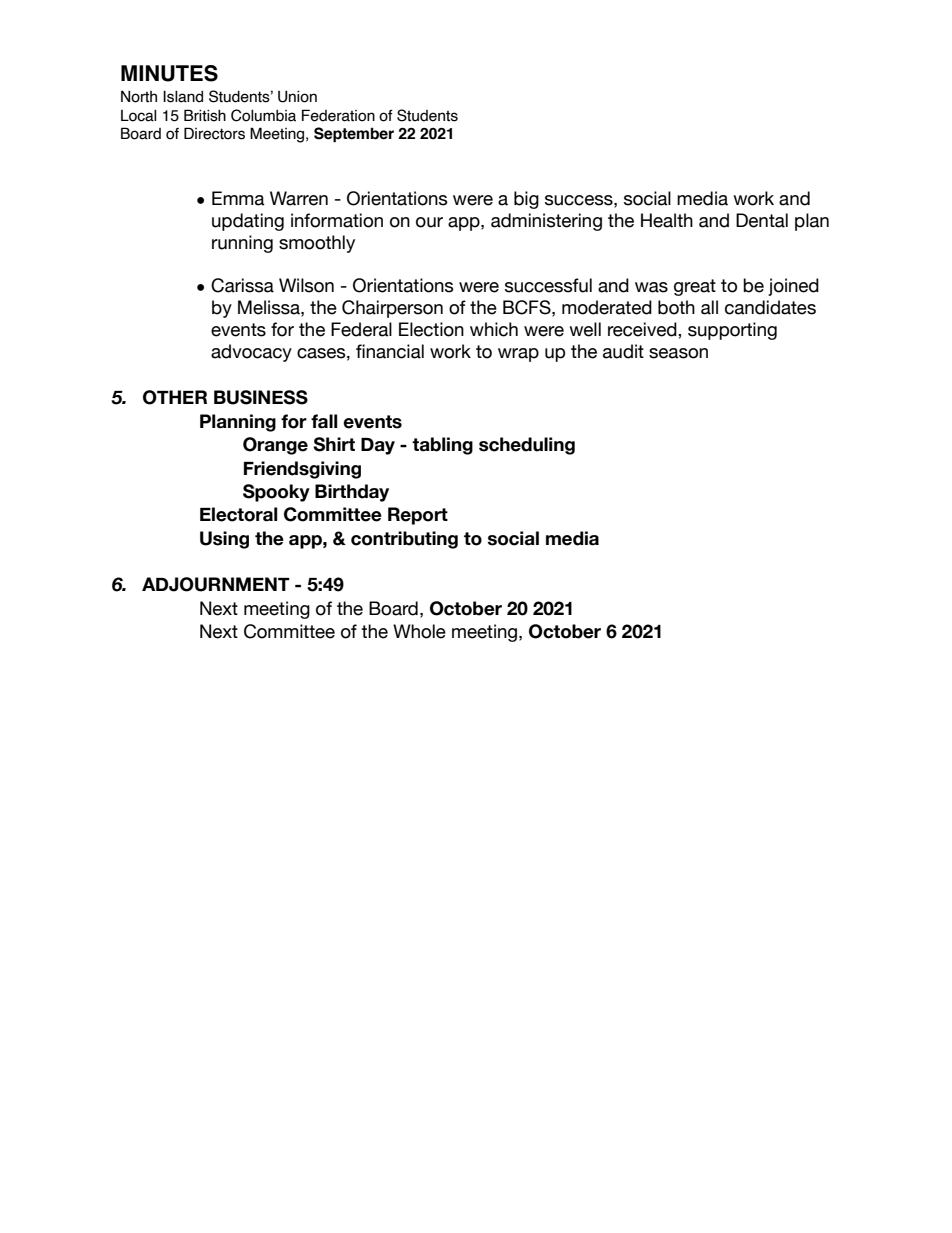 The image size is (952, 1233). What do you see at coordinates (216, 584) in the image?
I see `ADJOURNMENT` at bounding box center [216, 584].
